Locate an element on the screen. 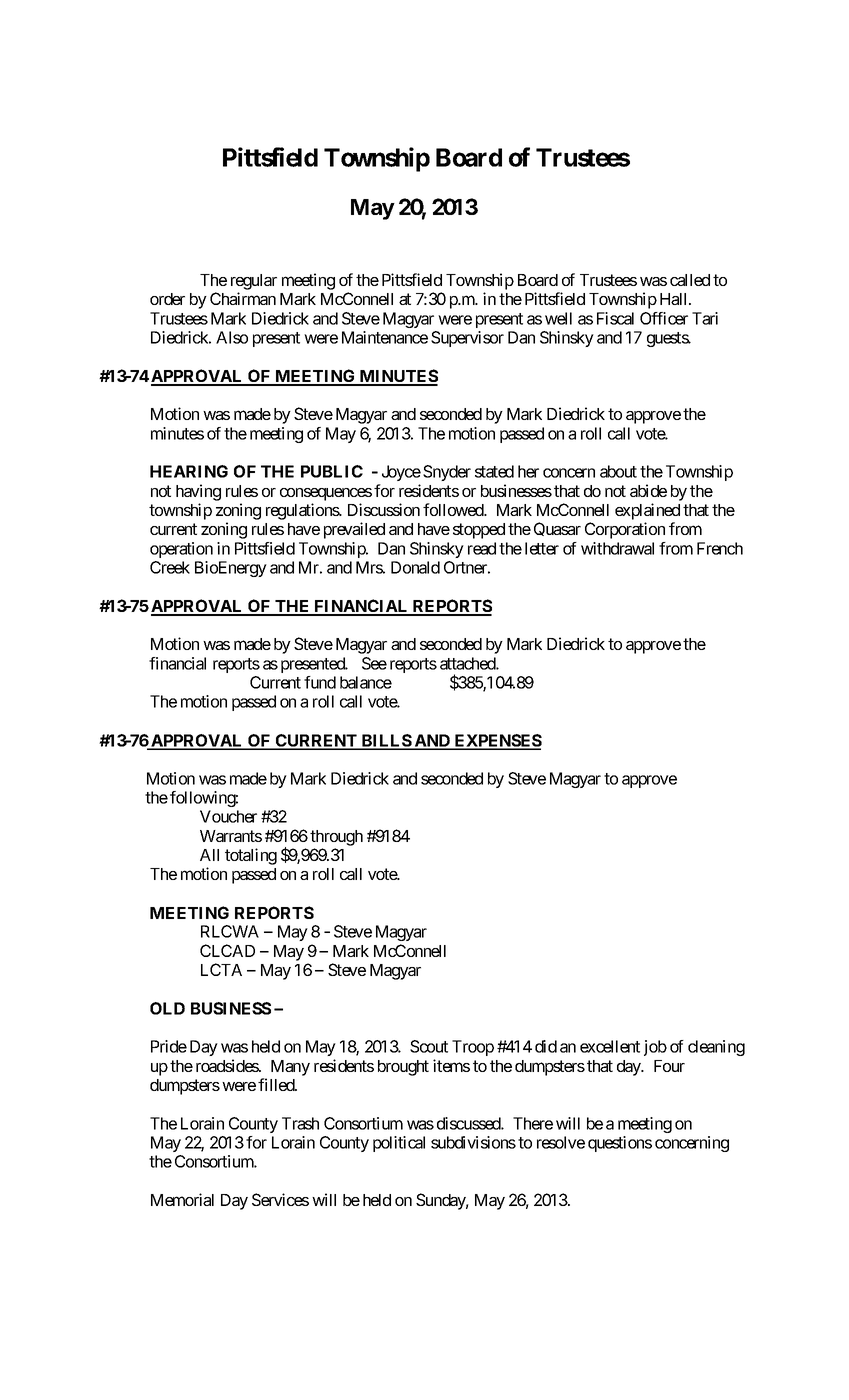 Image resolution: width=849 pixels, height=1400 pixels. withdrawal is located at coordinates (617, 548).
